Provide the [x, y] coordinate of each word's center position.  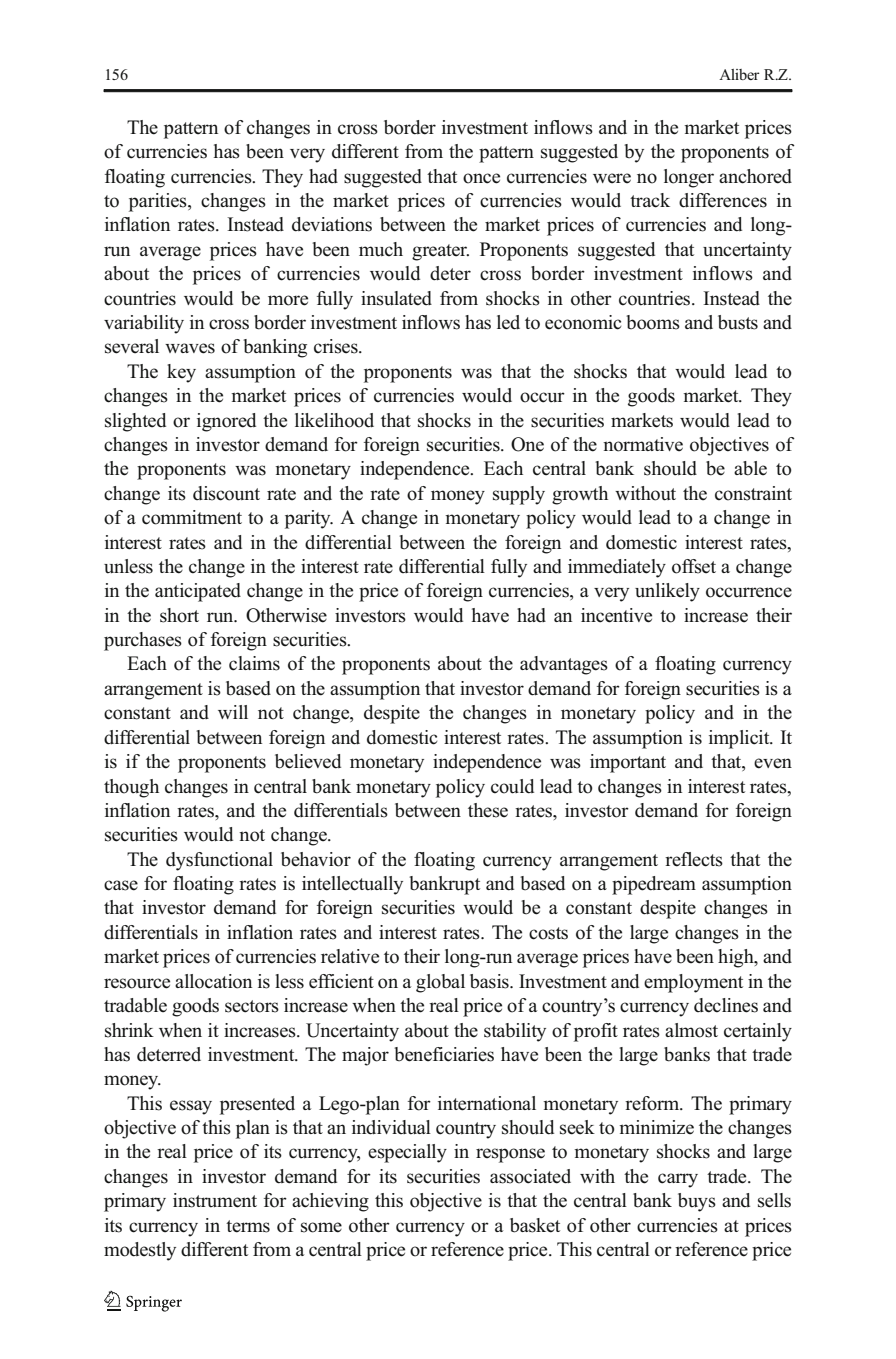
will [233, 712]
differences [723, 200]
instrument [215, 1200]
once [481, 178]
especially [407, 1153]
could [512, 786]
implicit [740, 739]
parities [159, 202]
